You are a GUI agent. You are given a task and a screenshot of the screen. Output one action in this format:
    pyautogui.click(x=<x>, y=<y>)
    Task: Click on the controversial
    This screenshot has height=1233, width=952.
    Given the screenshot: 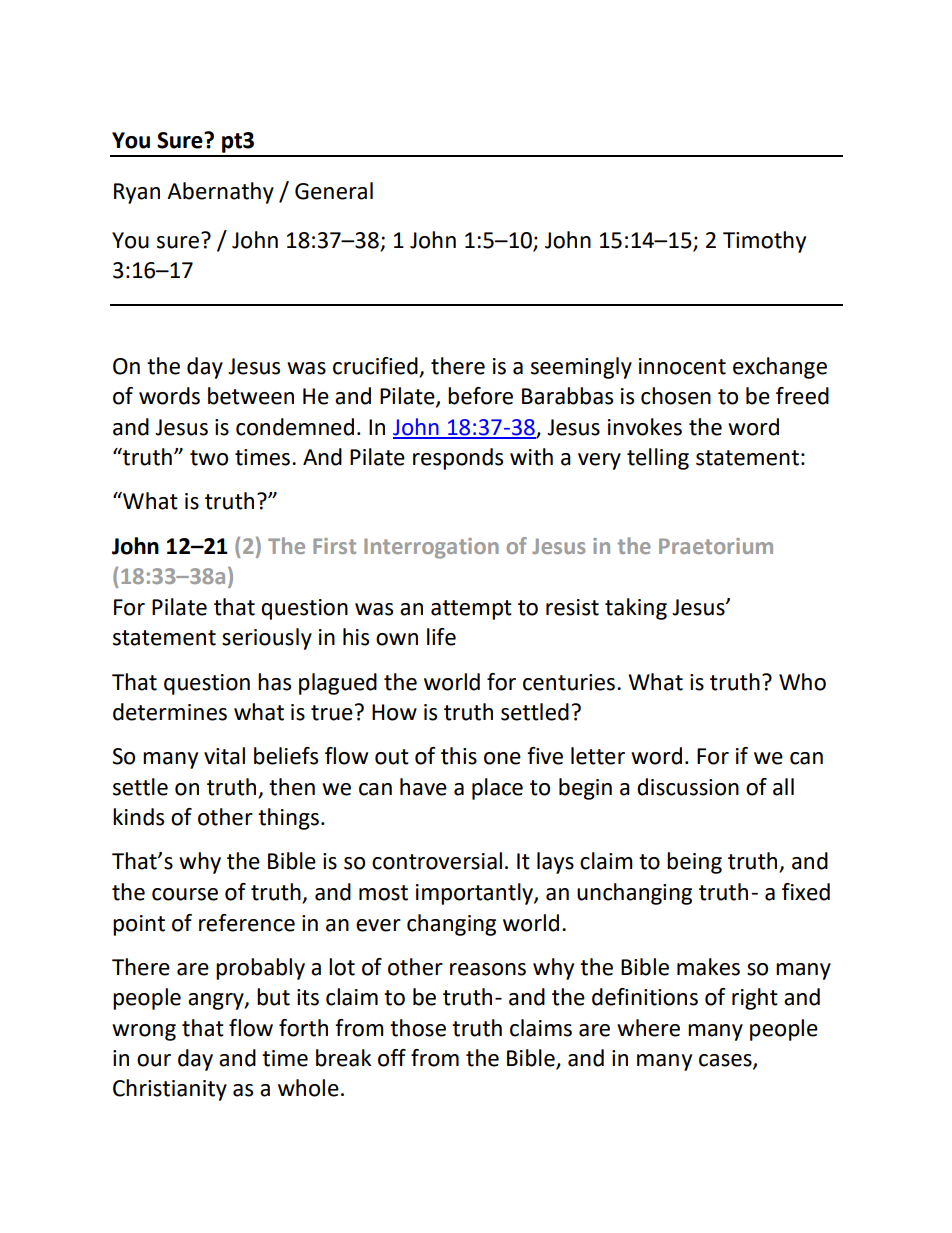 What is the action you would take?
    pyautogui.click(x=437, y=861)
